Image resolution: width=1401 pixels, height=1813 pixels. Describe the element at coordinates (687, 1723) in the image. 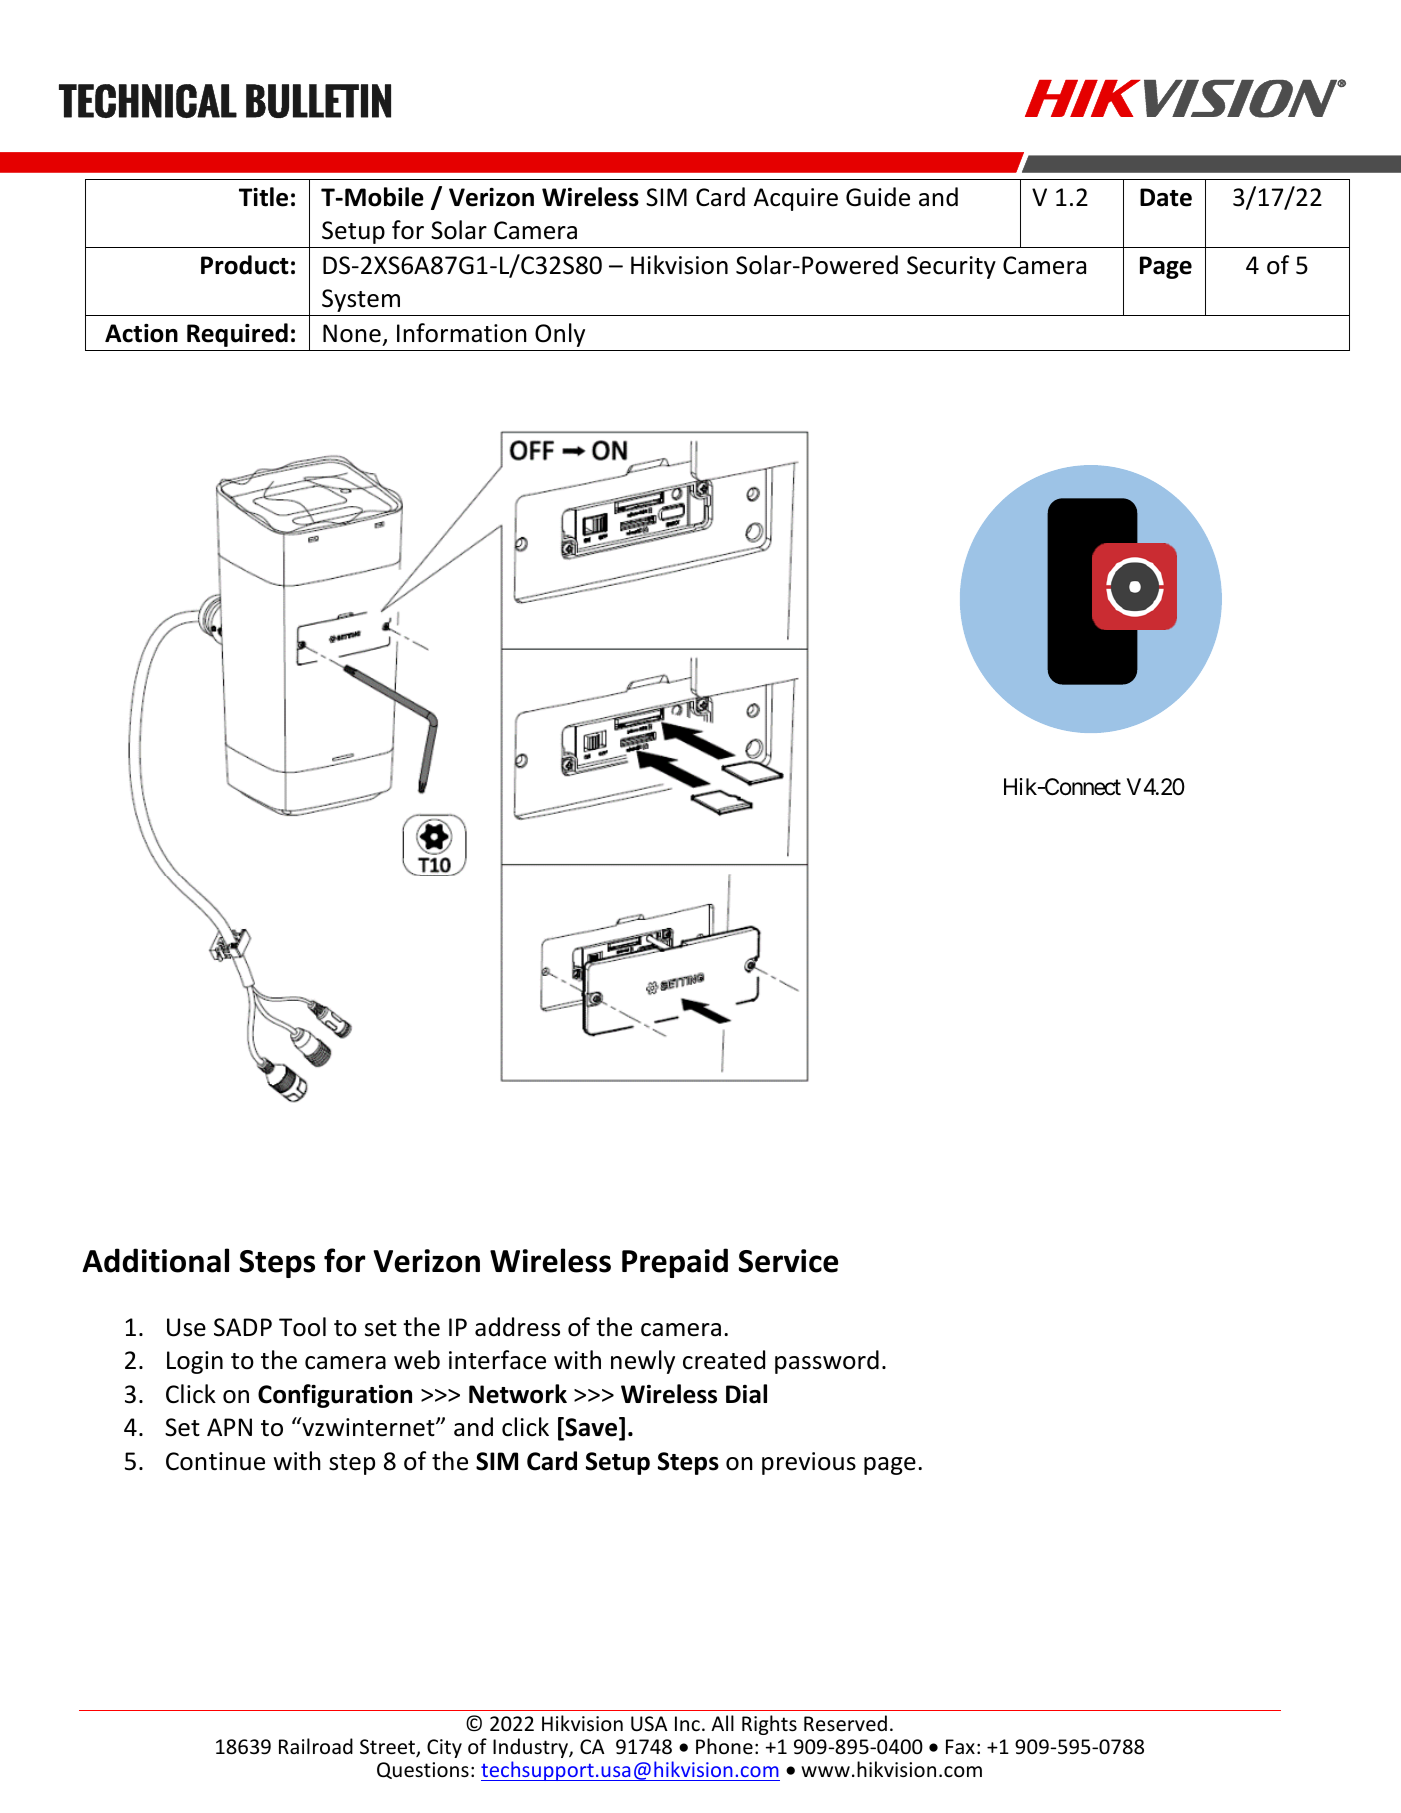

I see `Inc` at that location.
